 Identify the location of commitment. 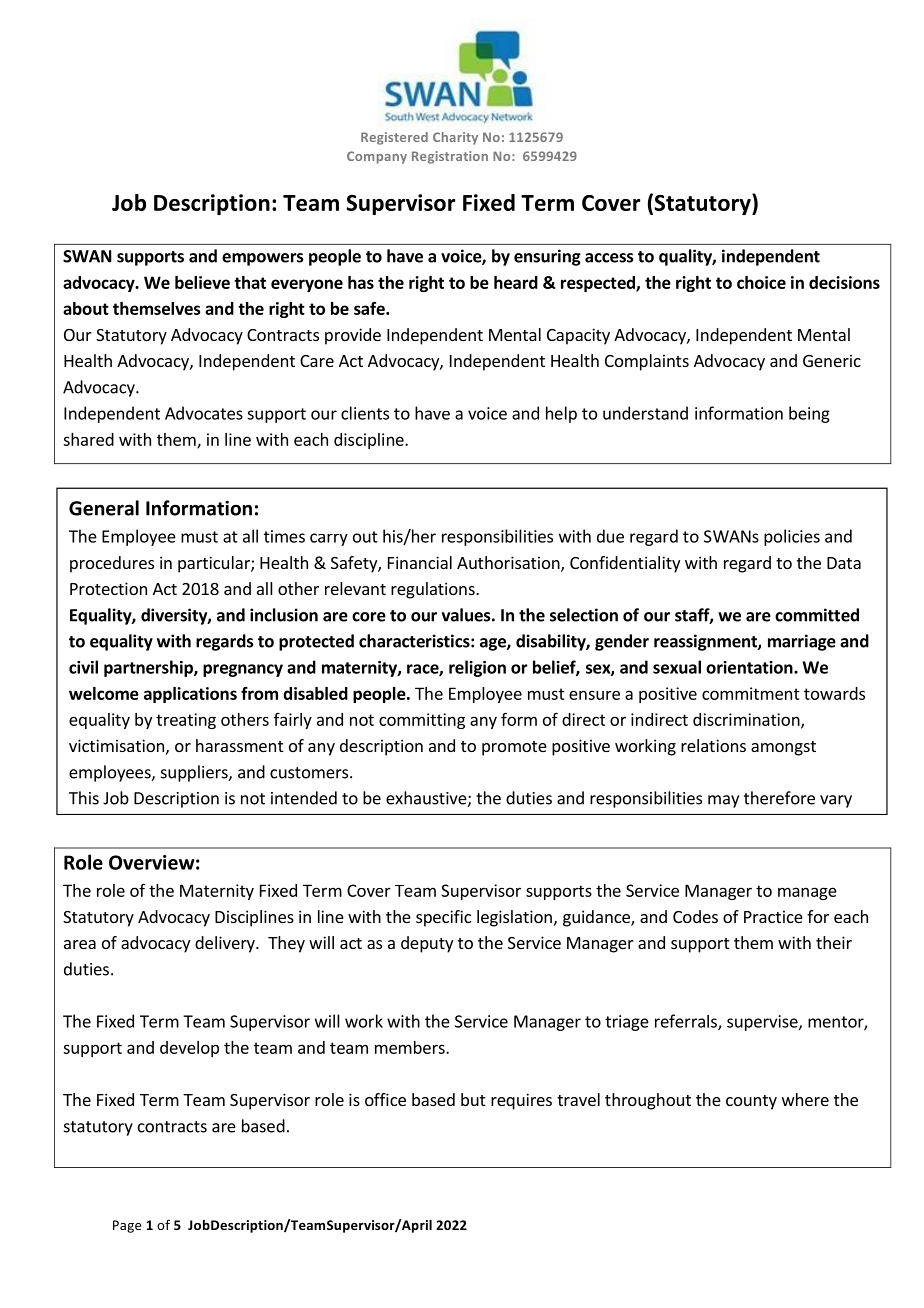
(751, 693).
